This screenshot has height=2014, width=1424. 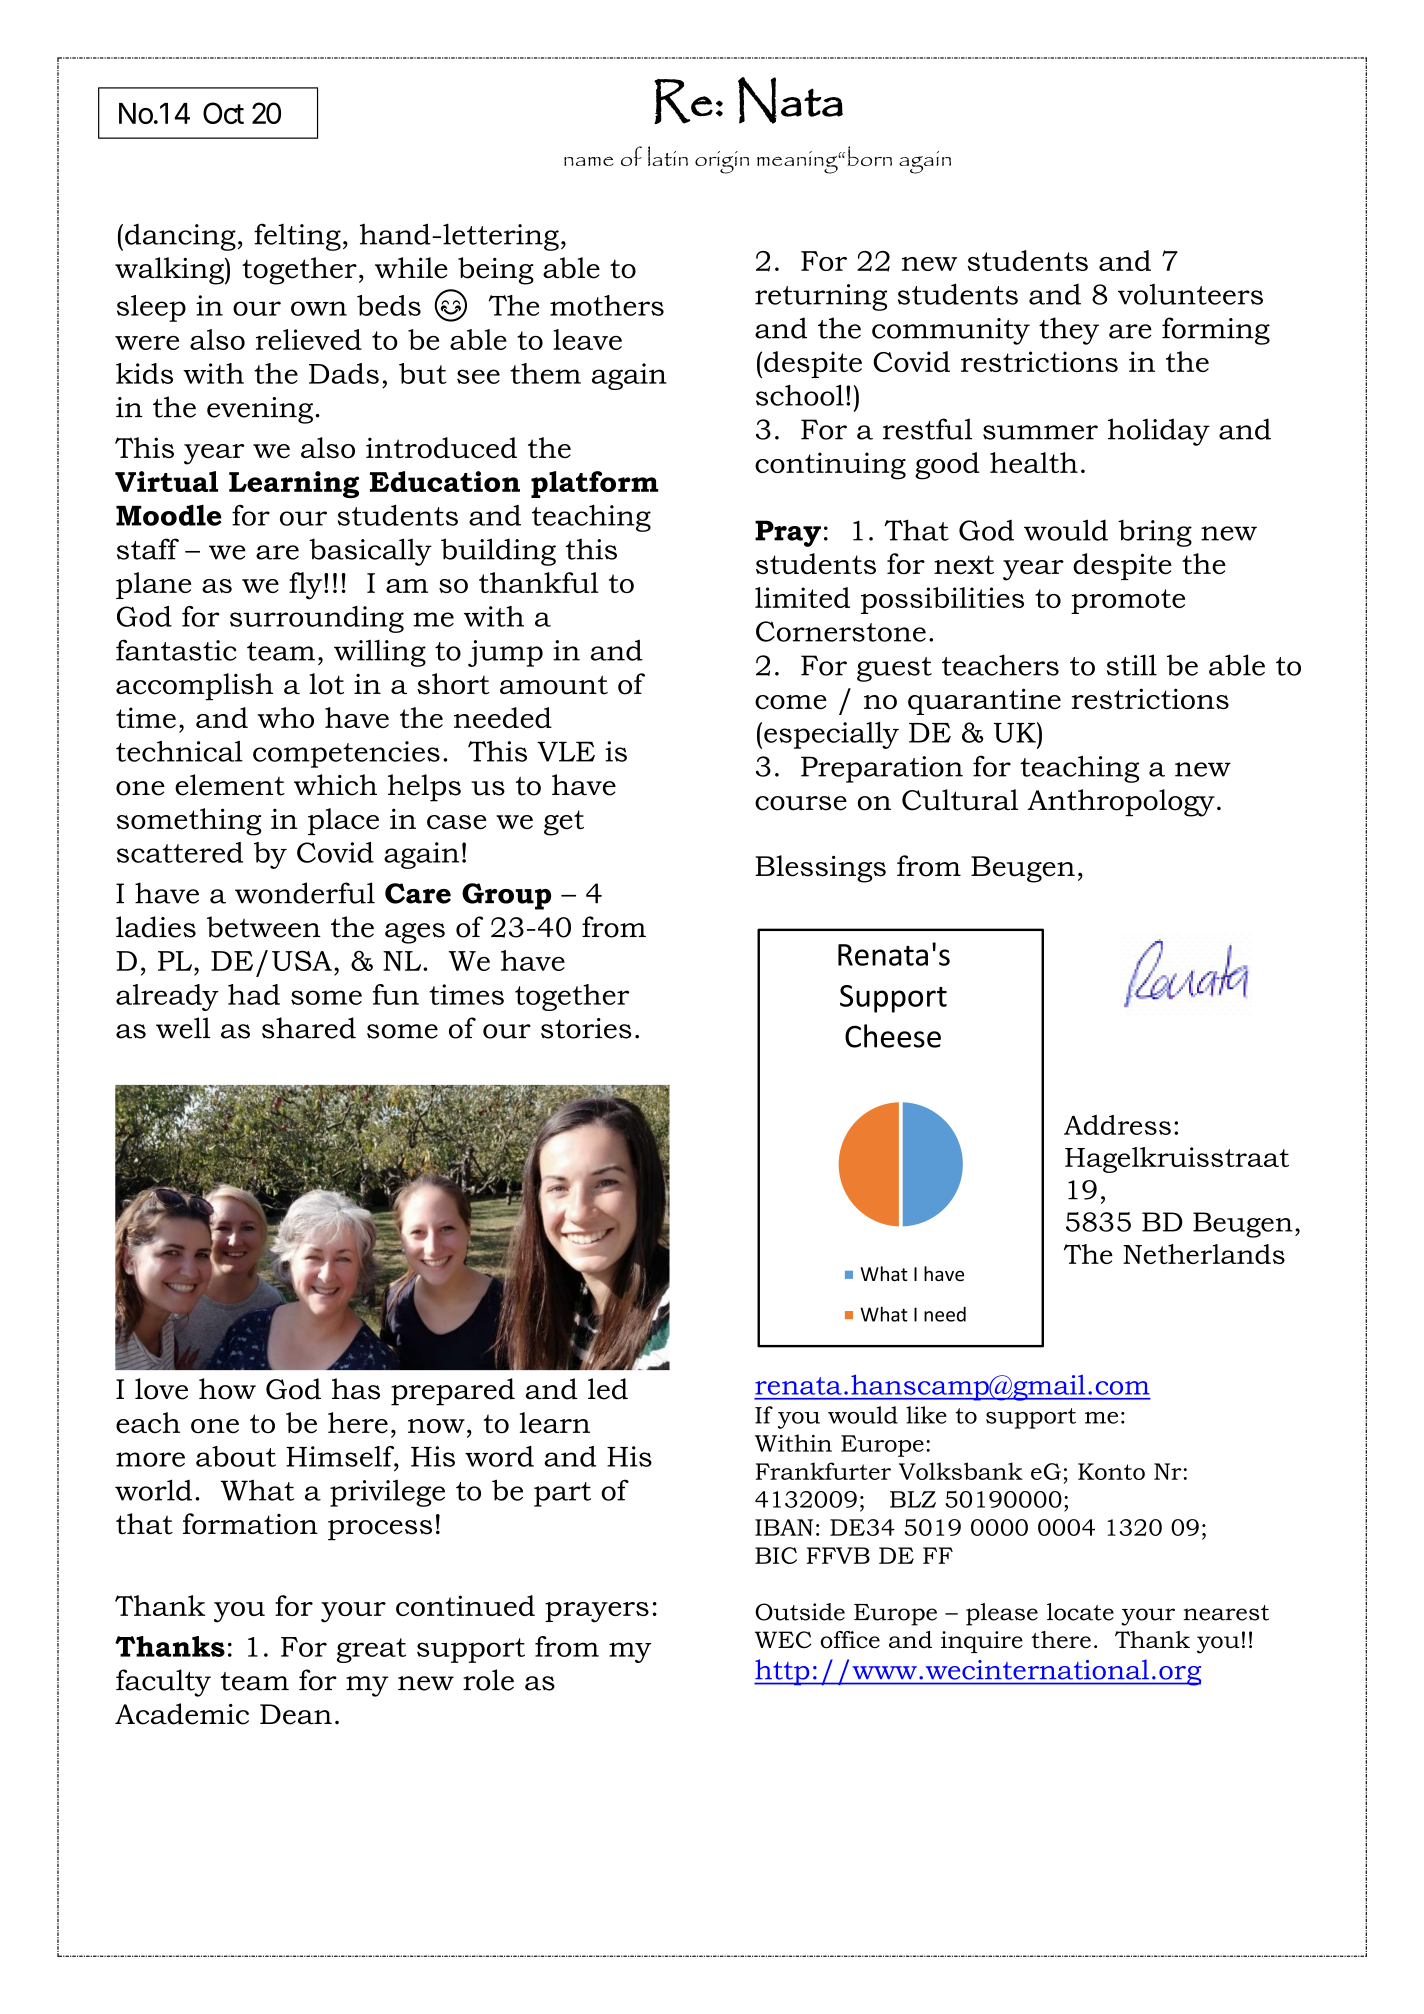 What do you see at coordinates (1190, 294) in the screenshot?
I see `volunteers` at bounding box center [1190, 294].
